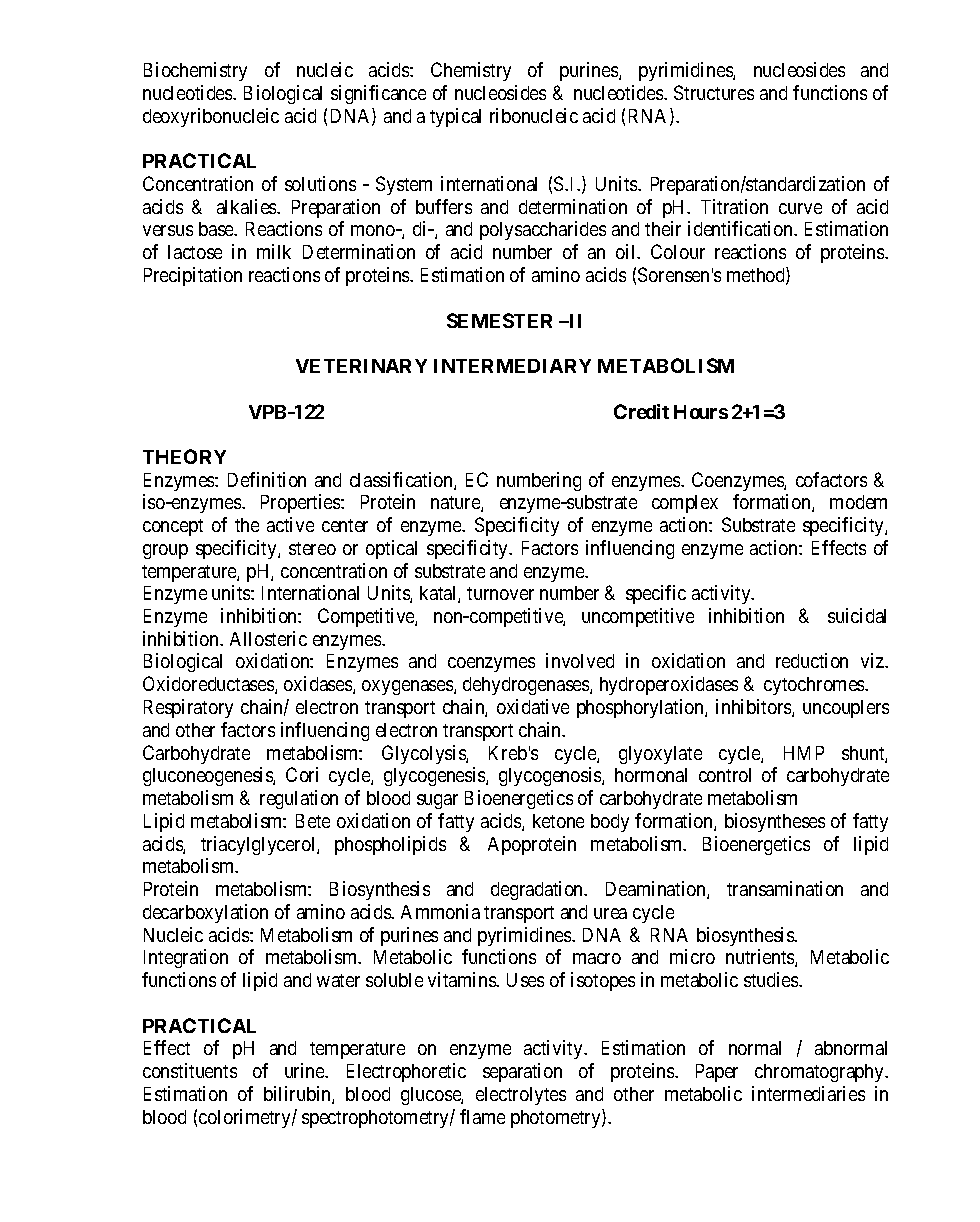  What do you see at coordinates (761, 958) in the page?
I see `nutrients` at bounding box center [761, 958].
